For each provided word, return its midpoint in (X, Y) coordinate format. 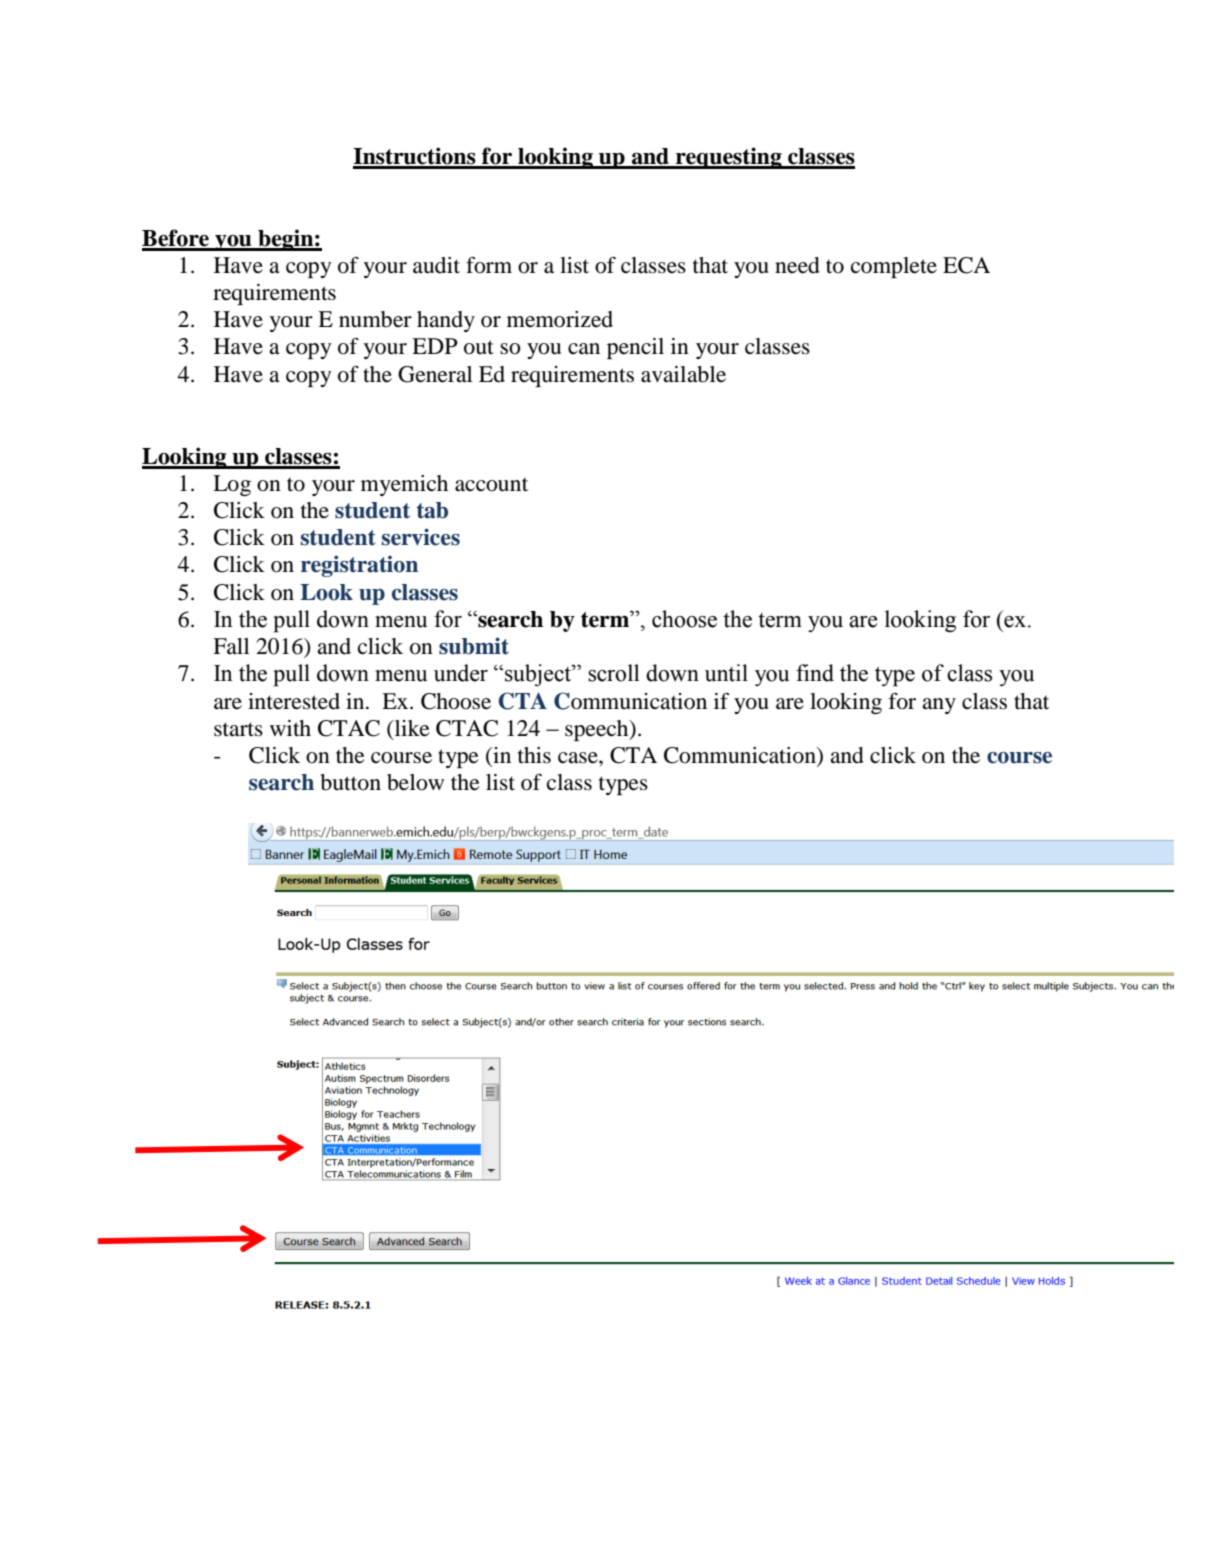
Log (232, 485)
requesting (729, 158)
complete (894, 267)
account (491, 485)
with (290, 728)
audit (436, 265)
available (683, 374)
